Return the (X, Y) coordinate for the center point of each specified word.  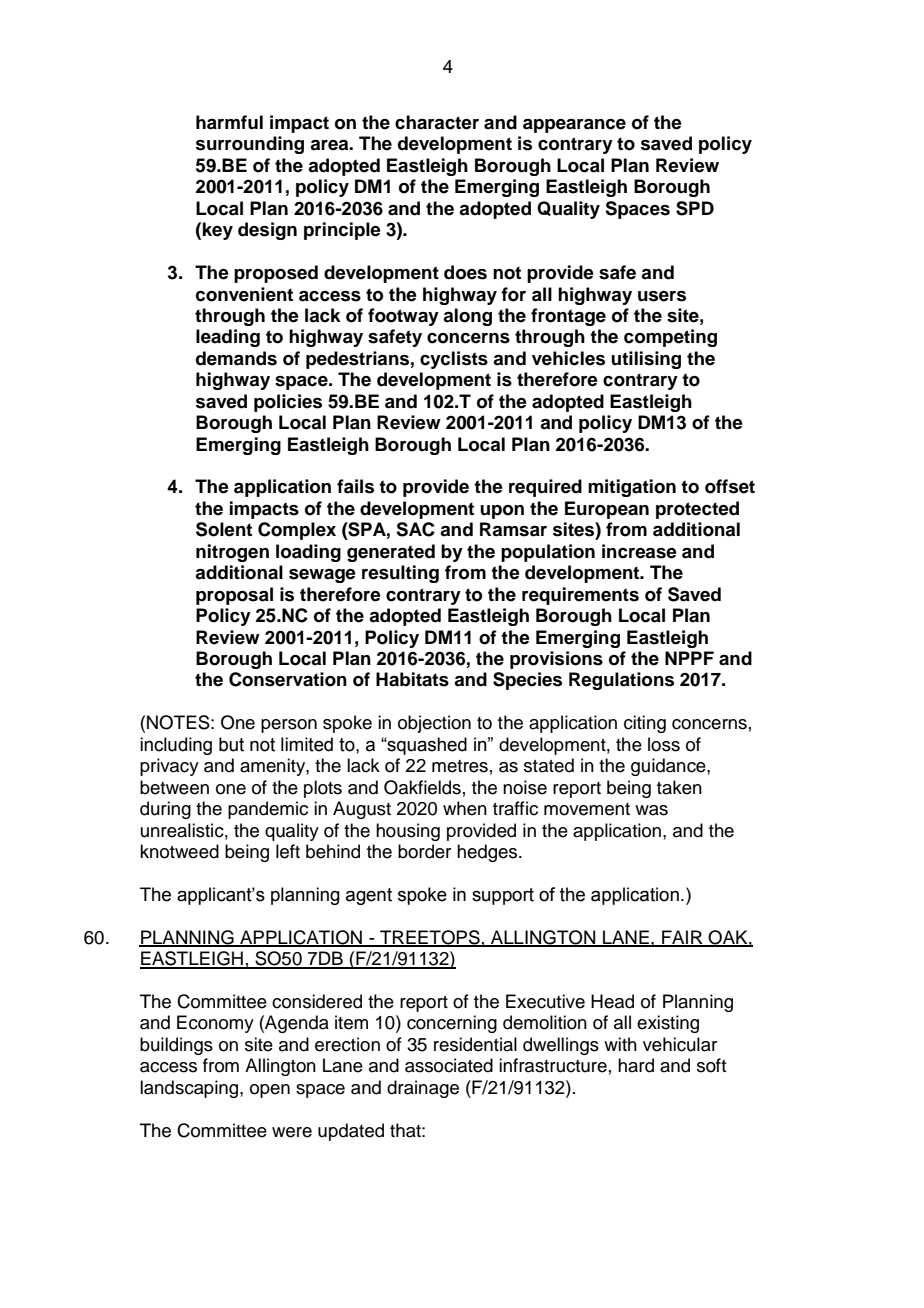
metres (460, 766)
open (270, 1091)
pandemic (268, 810)
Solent (224, 529)
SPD (695, 208)
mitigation (632, 488)
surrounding (250, 145)
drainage (423, 1089)
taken (679, 787)
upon (502, 512)
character (437, 122)
